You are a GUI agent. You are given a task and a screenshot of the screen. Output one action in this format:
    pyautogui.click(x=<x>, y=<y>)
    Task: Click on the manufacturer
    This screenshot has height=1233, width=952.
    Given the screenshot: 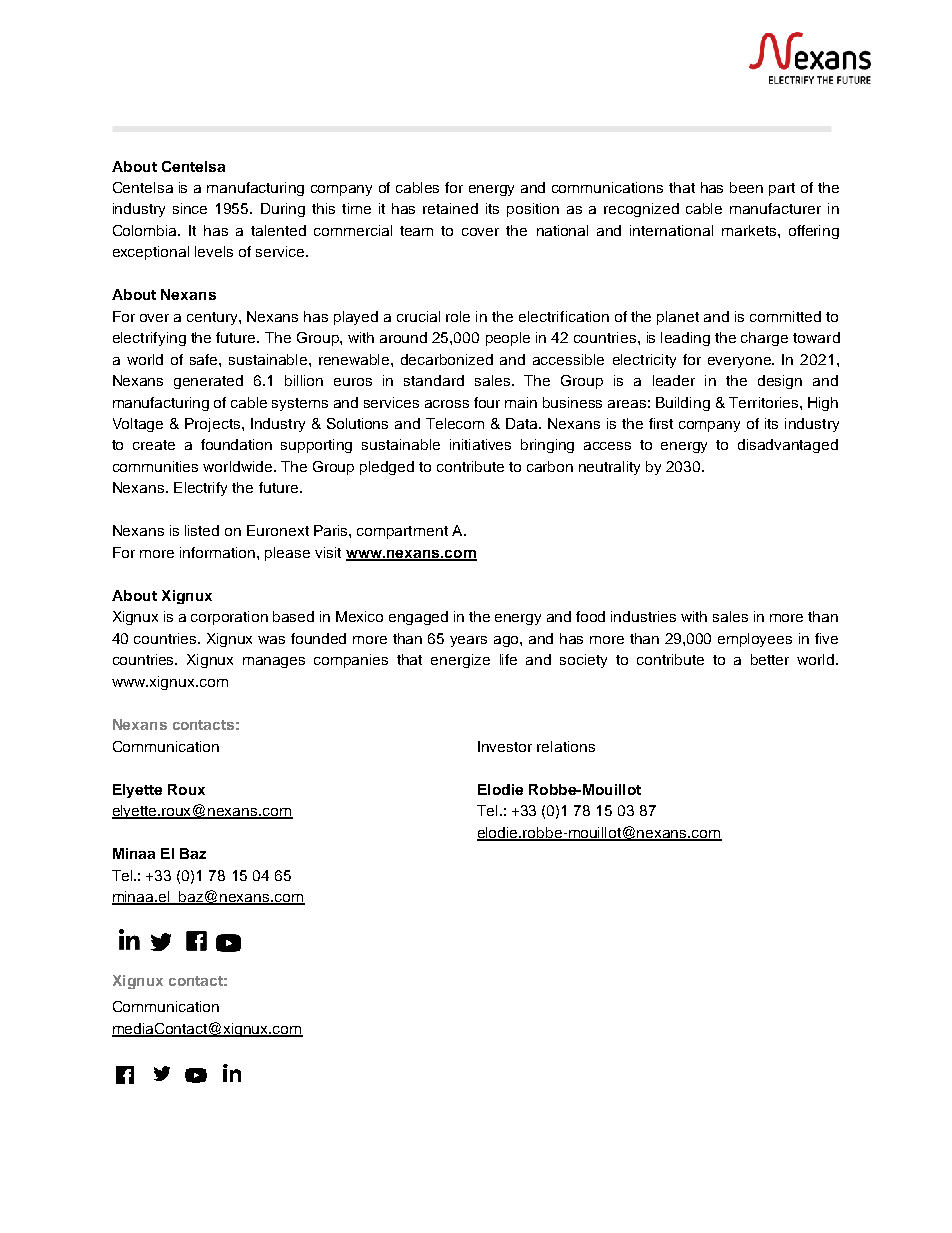 What is the action you would take?
    pyautogui.click(x=775, y=208)
